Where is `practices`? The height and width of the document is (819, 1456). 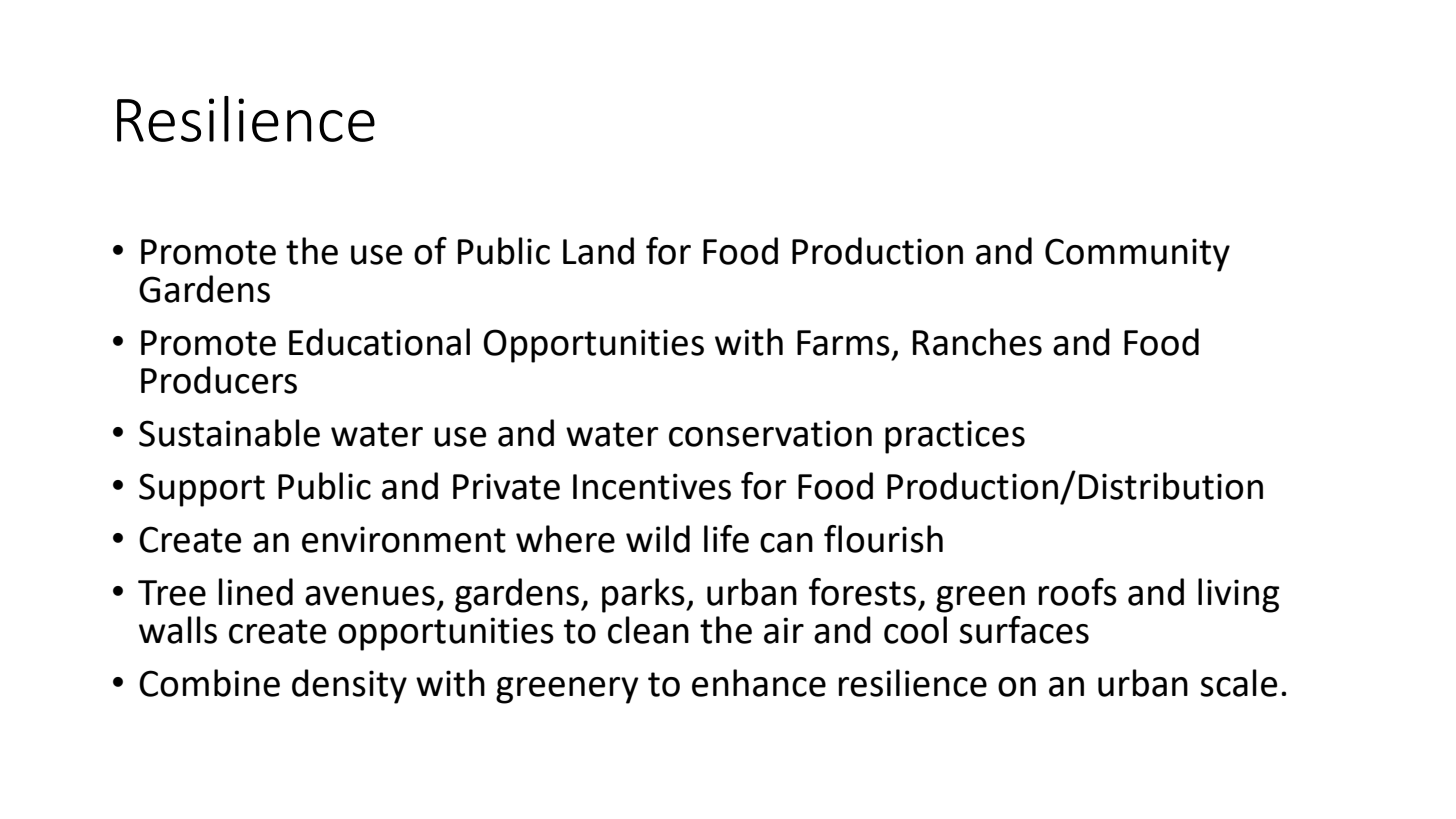 practices is located at coordinates (955, 437).
